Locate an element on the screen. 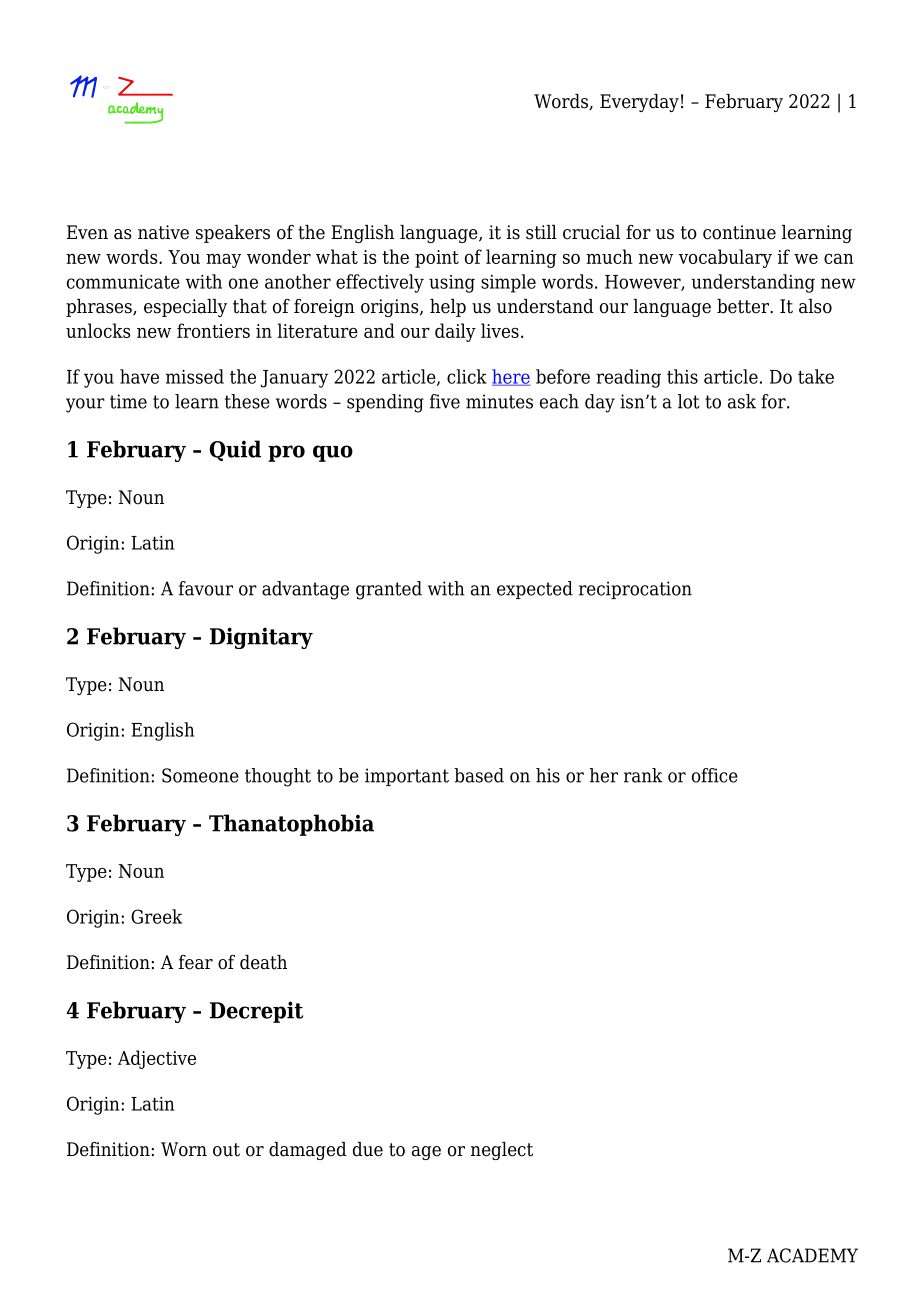  ask is located at coordinates (742, 401).
